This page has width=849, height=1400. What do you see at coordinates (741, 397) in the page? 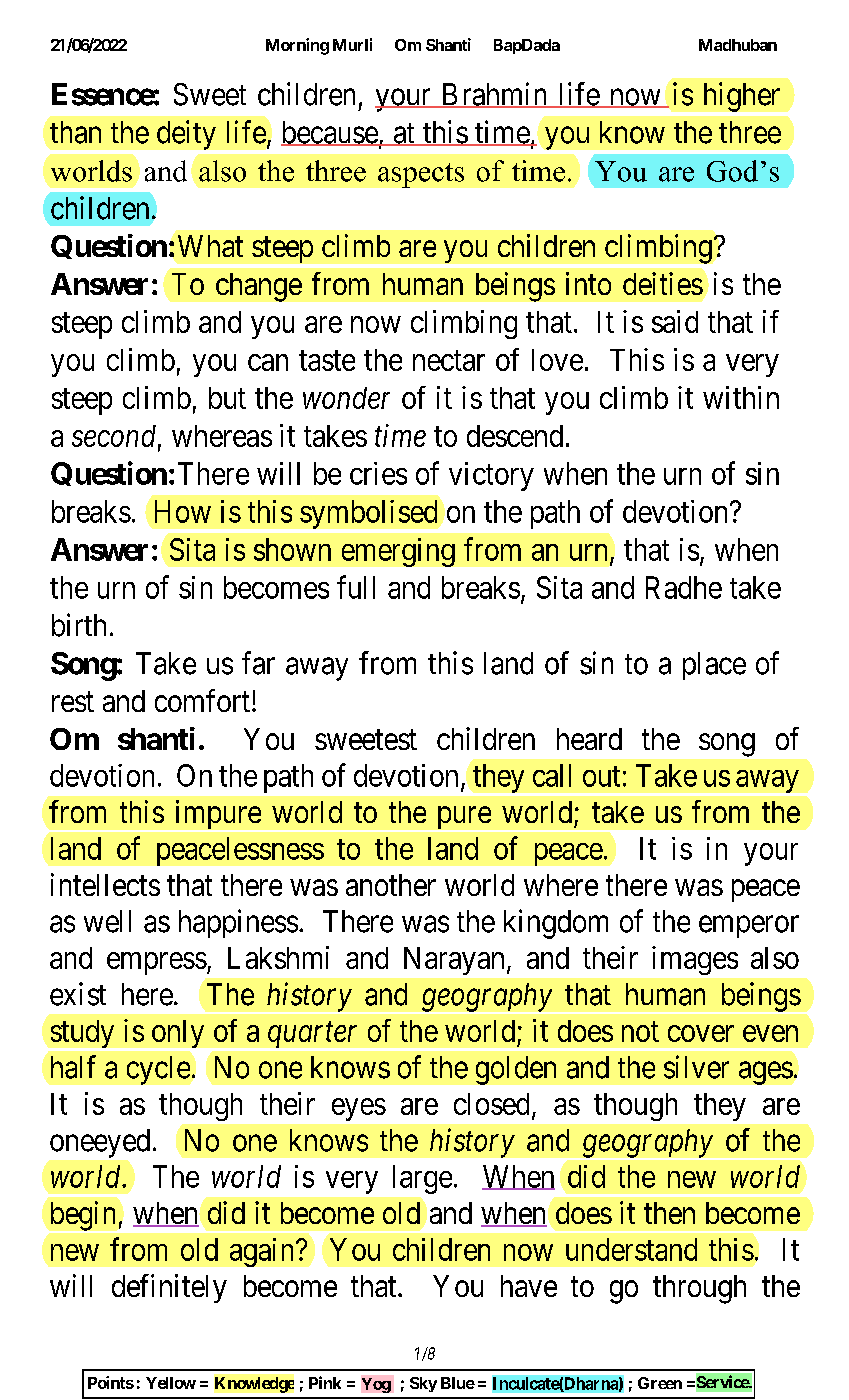
I see `within` at bounding box center [741, 397].
